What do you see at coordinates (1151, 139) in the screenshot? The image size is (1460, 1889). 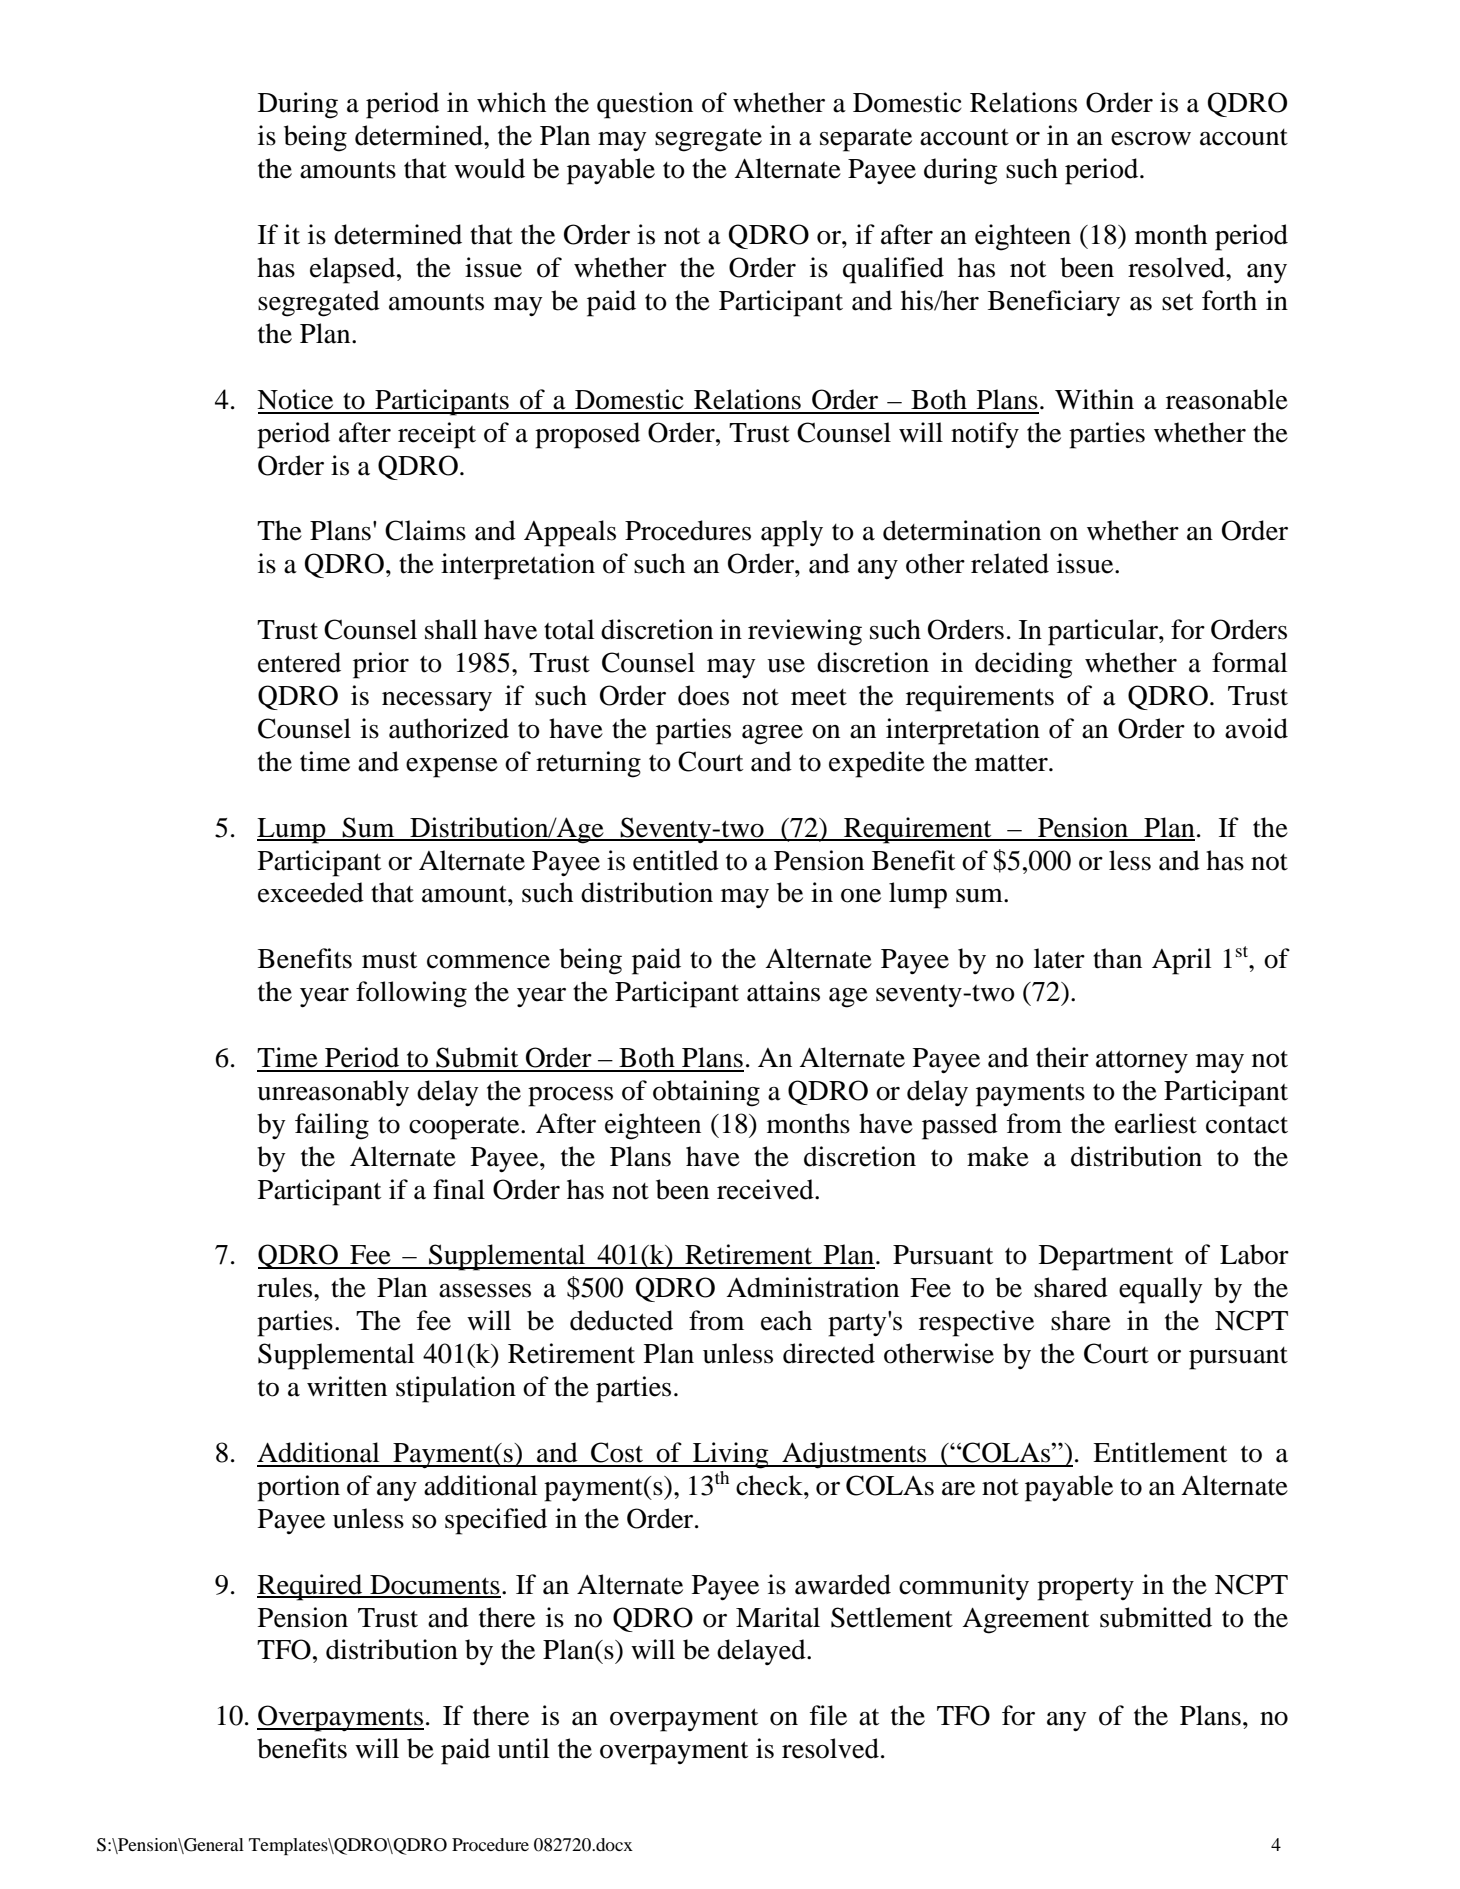 I see `escrow` at bounding box center [1151, 139].
